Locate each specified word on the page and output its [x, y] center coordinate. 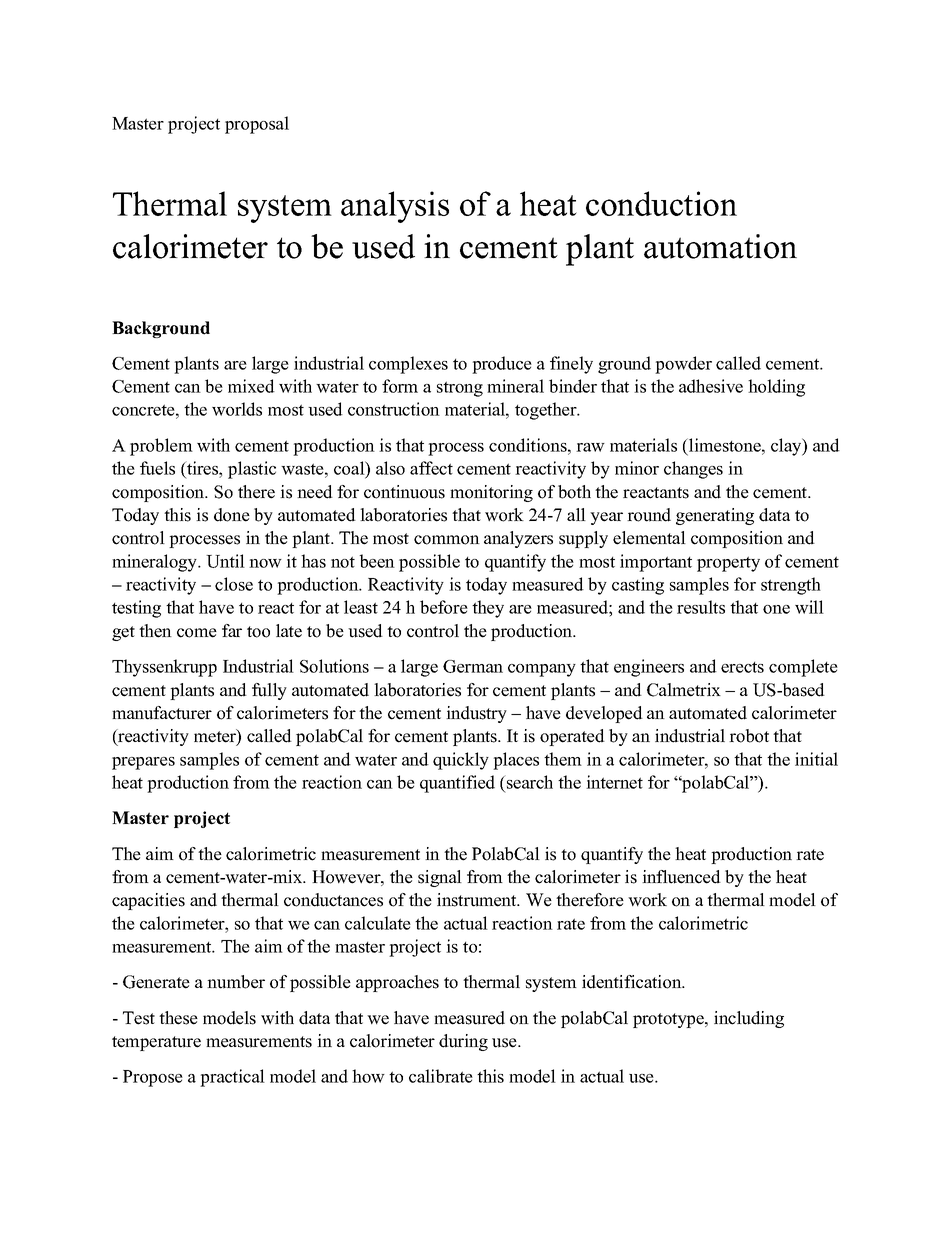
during [463, 1042]
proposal [257, 125]
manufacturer [162, 713]
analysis [395, 207]
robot [749, 736]
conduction [661, 203]
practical [232, 1078]
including [749, 1019]
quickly [461, 761]
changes [693, 470]
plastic [252, 470]
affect [431, 468]
